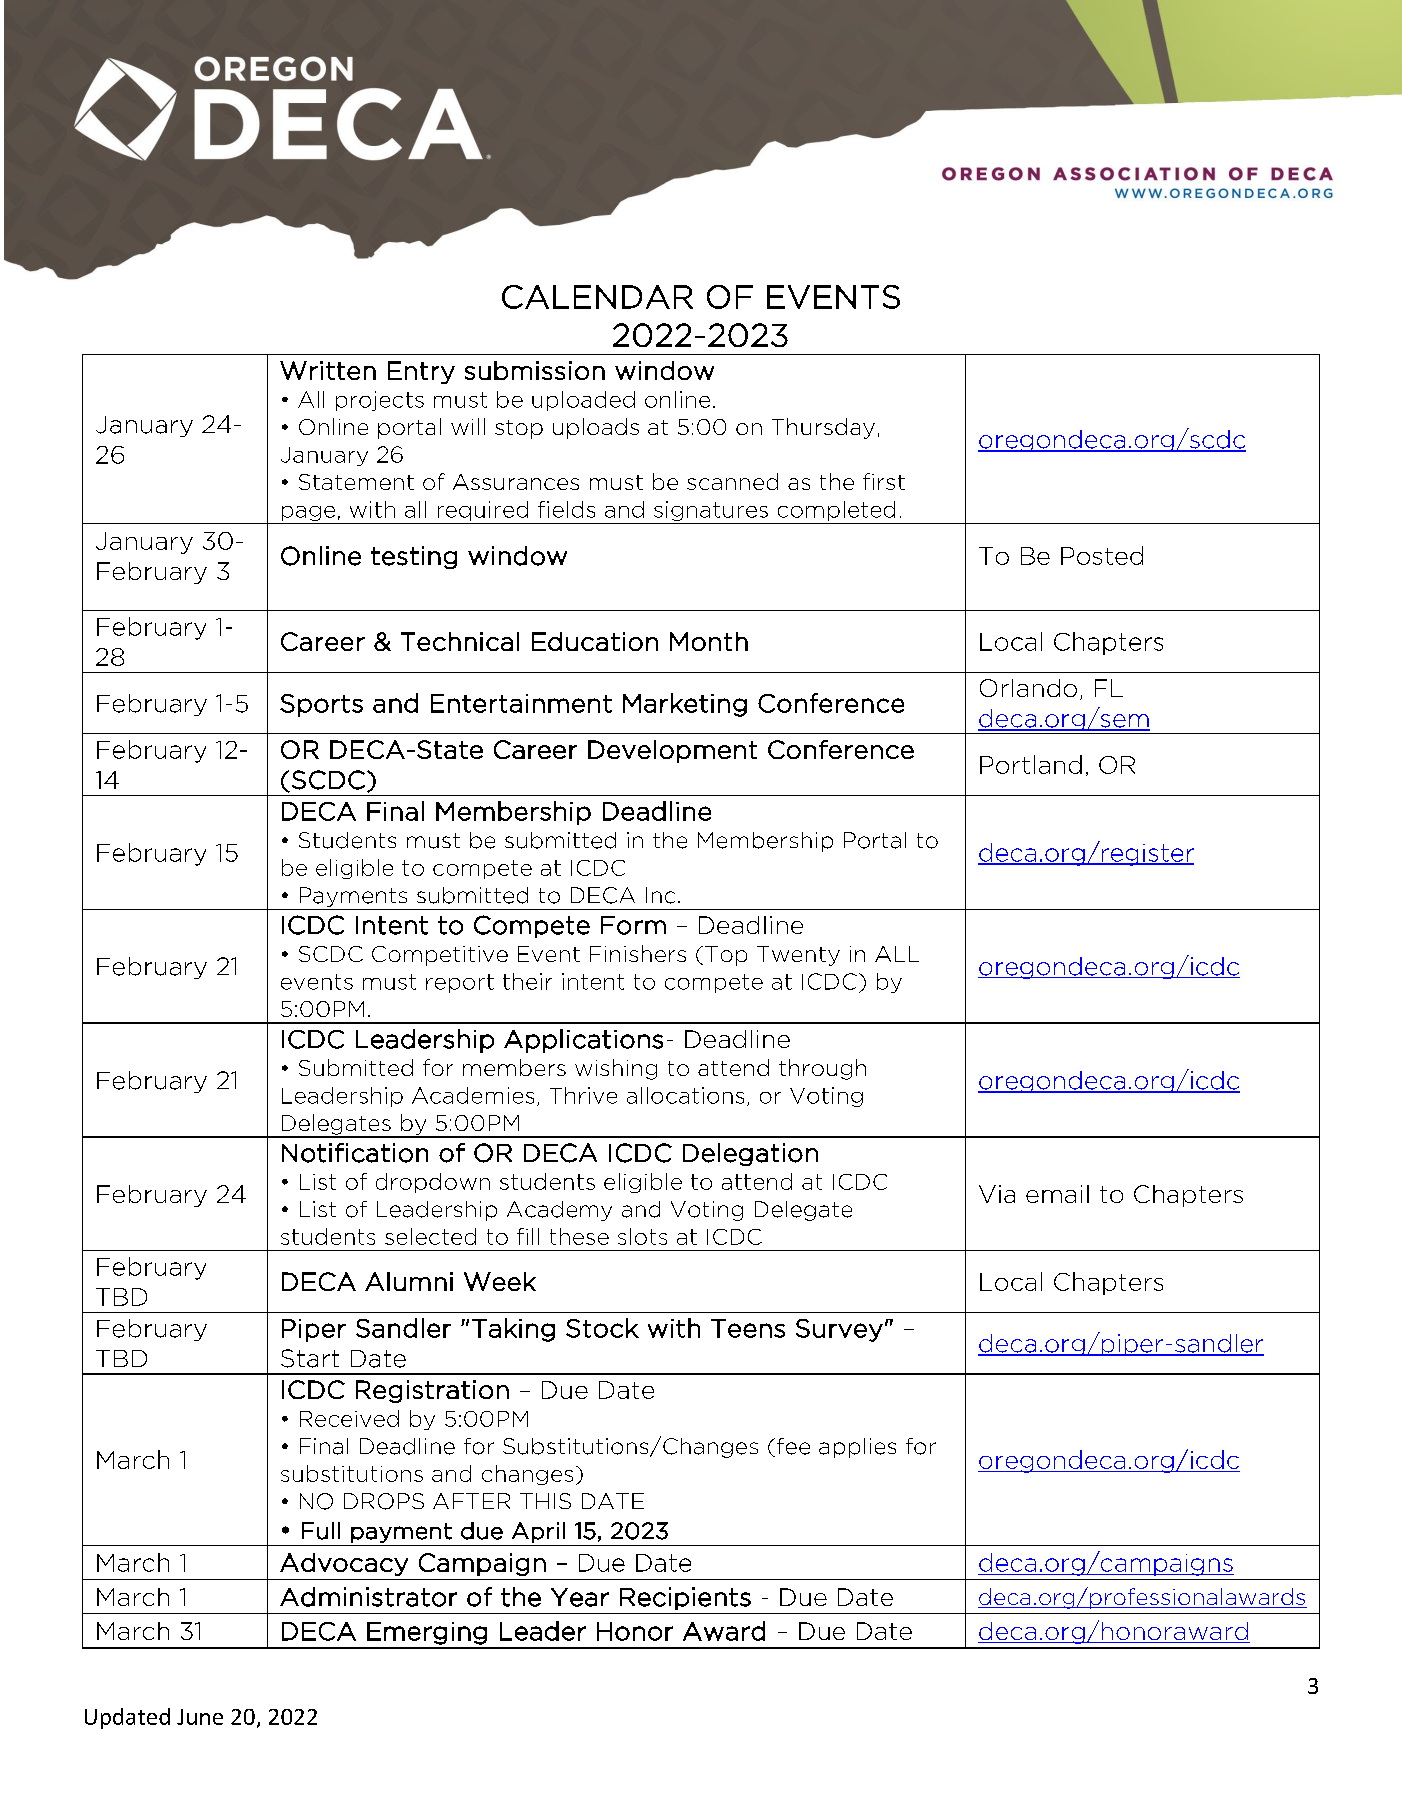 Image resolution: width=1402 pixels, height=1814 pixels. I want to click on Development, so click(672, 751).
